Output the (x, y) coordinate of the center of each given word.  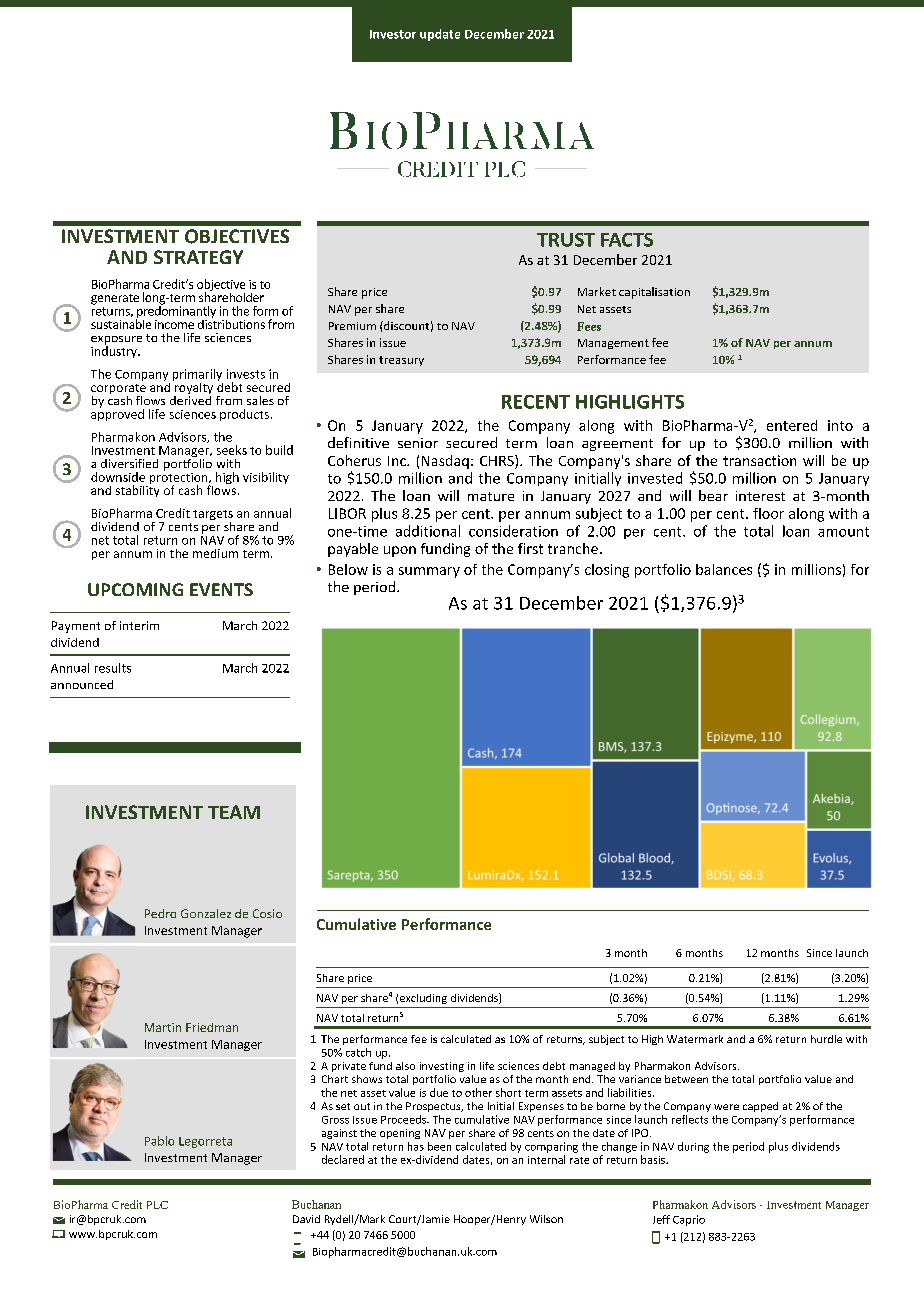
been (439, 1146)
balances (724, 569)
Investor (393, 34)
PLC (157, 1205)
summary (429, 572)
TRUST (566, 240)
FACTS (627, 240)
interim (139, 625)
